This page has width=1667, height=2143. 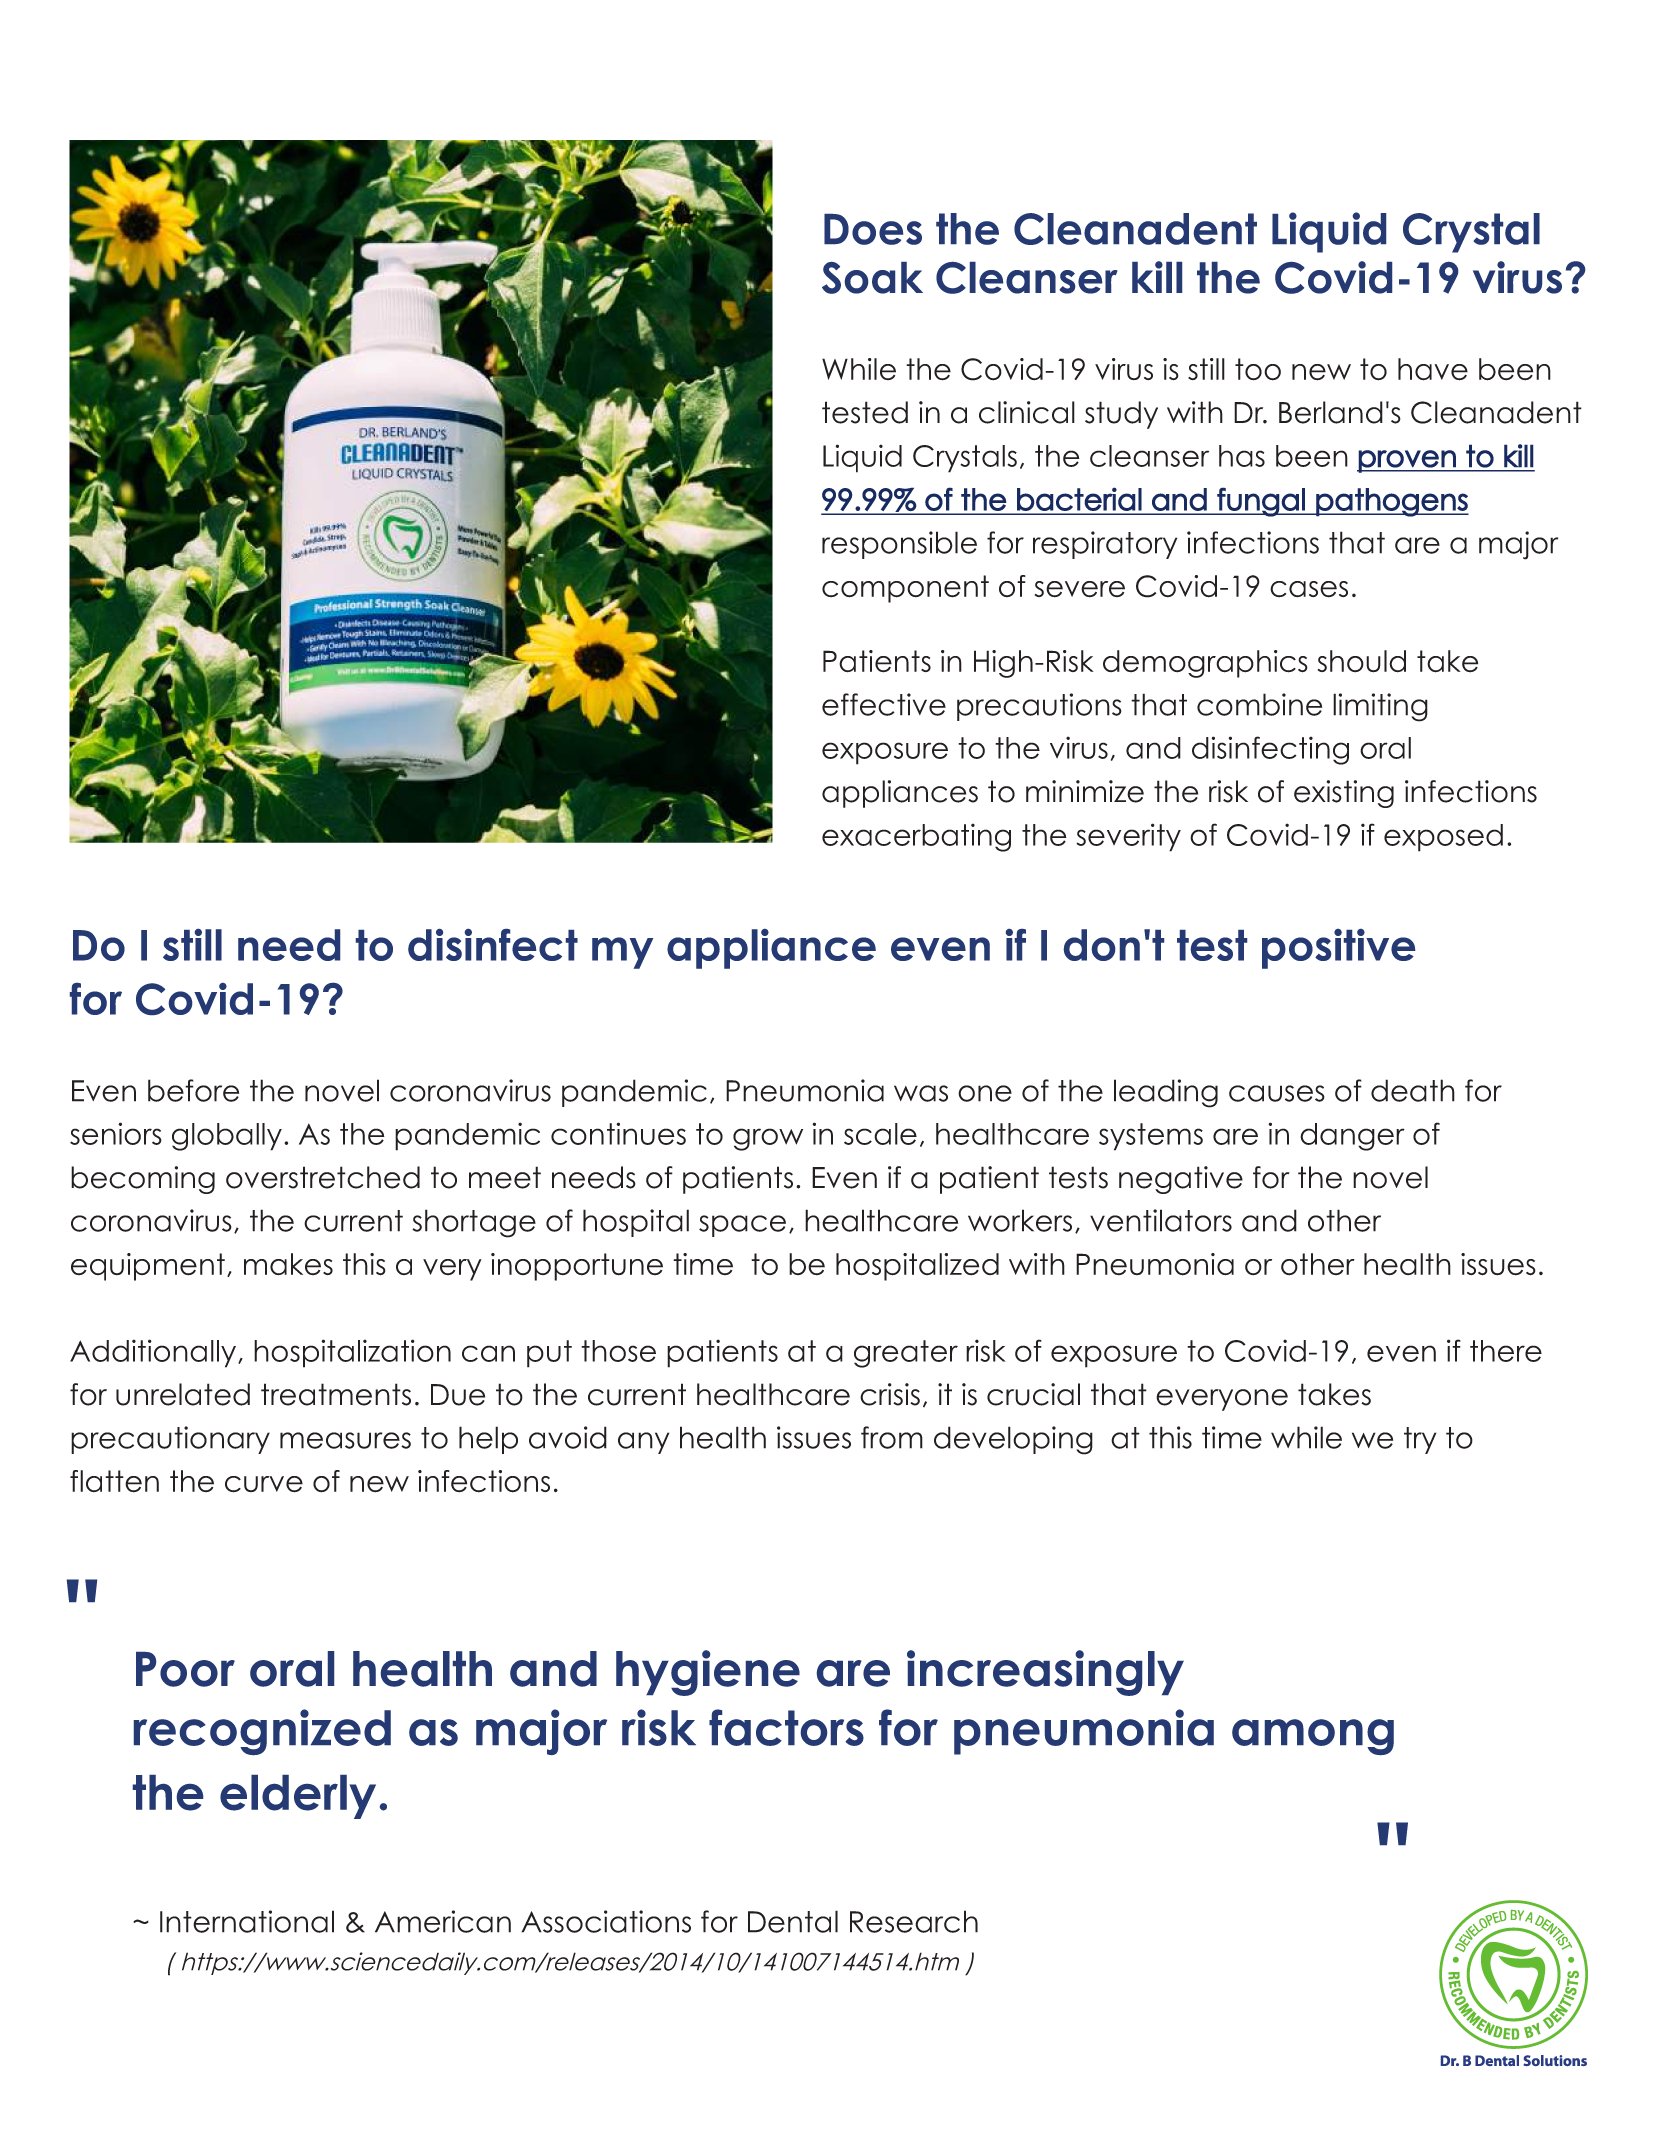 What do you see at coordinates (872, 278) in the page?
I see `Soak` at bounding box center [872, 278].
